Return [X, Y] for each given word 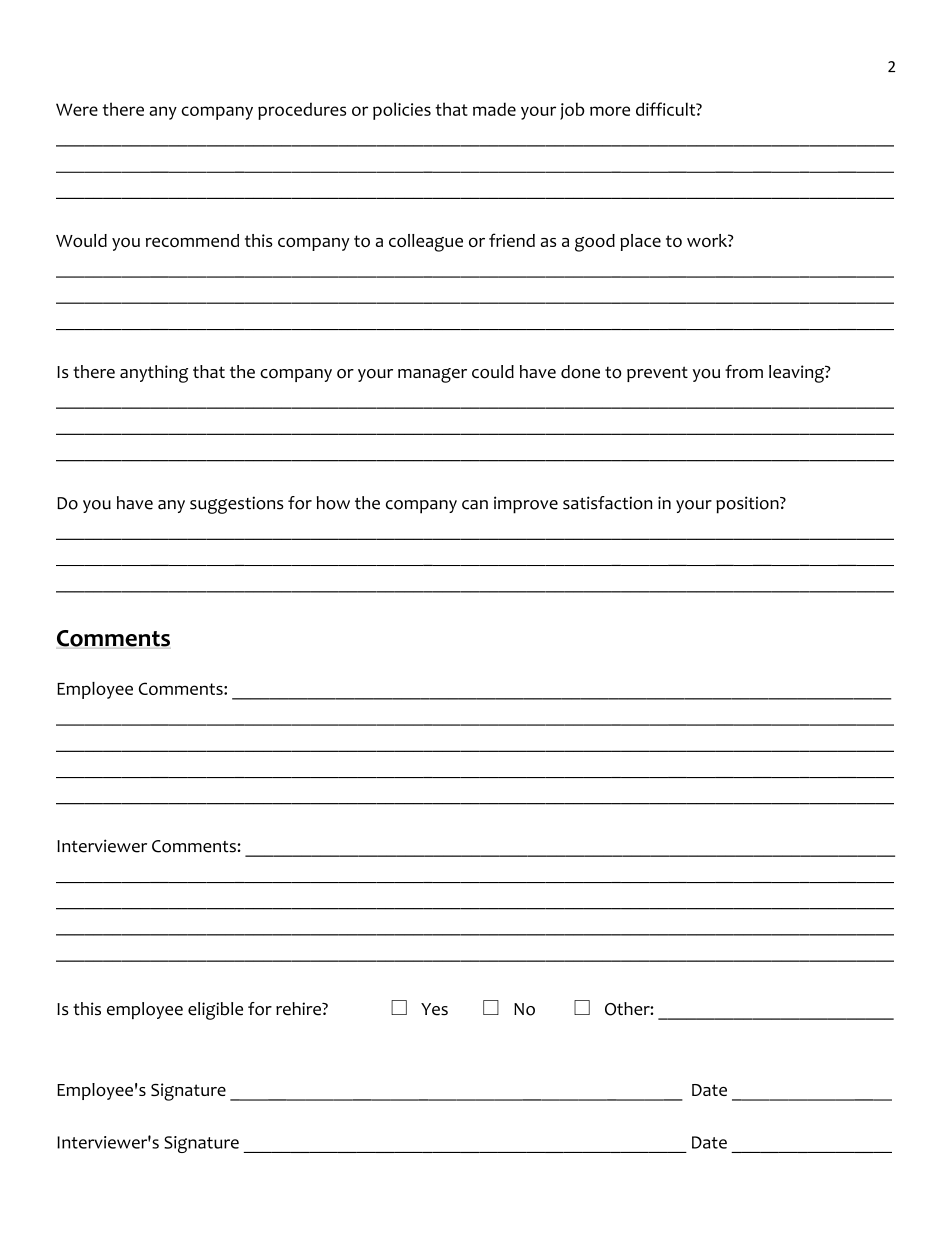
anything [154, 374]
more [610, 111]
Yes [434, 1009]
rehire [299, 1009]
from [744, 372]
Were [77, 109]
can [475, 505]
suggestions [237, 505]
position [748, 505]
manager [432, 375]
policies [402, 111]
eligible [215, 1011]
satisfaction [607, 503]
